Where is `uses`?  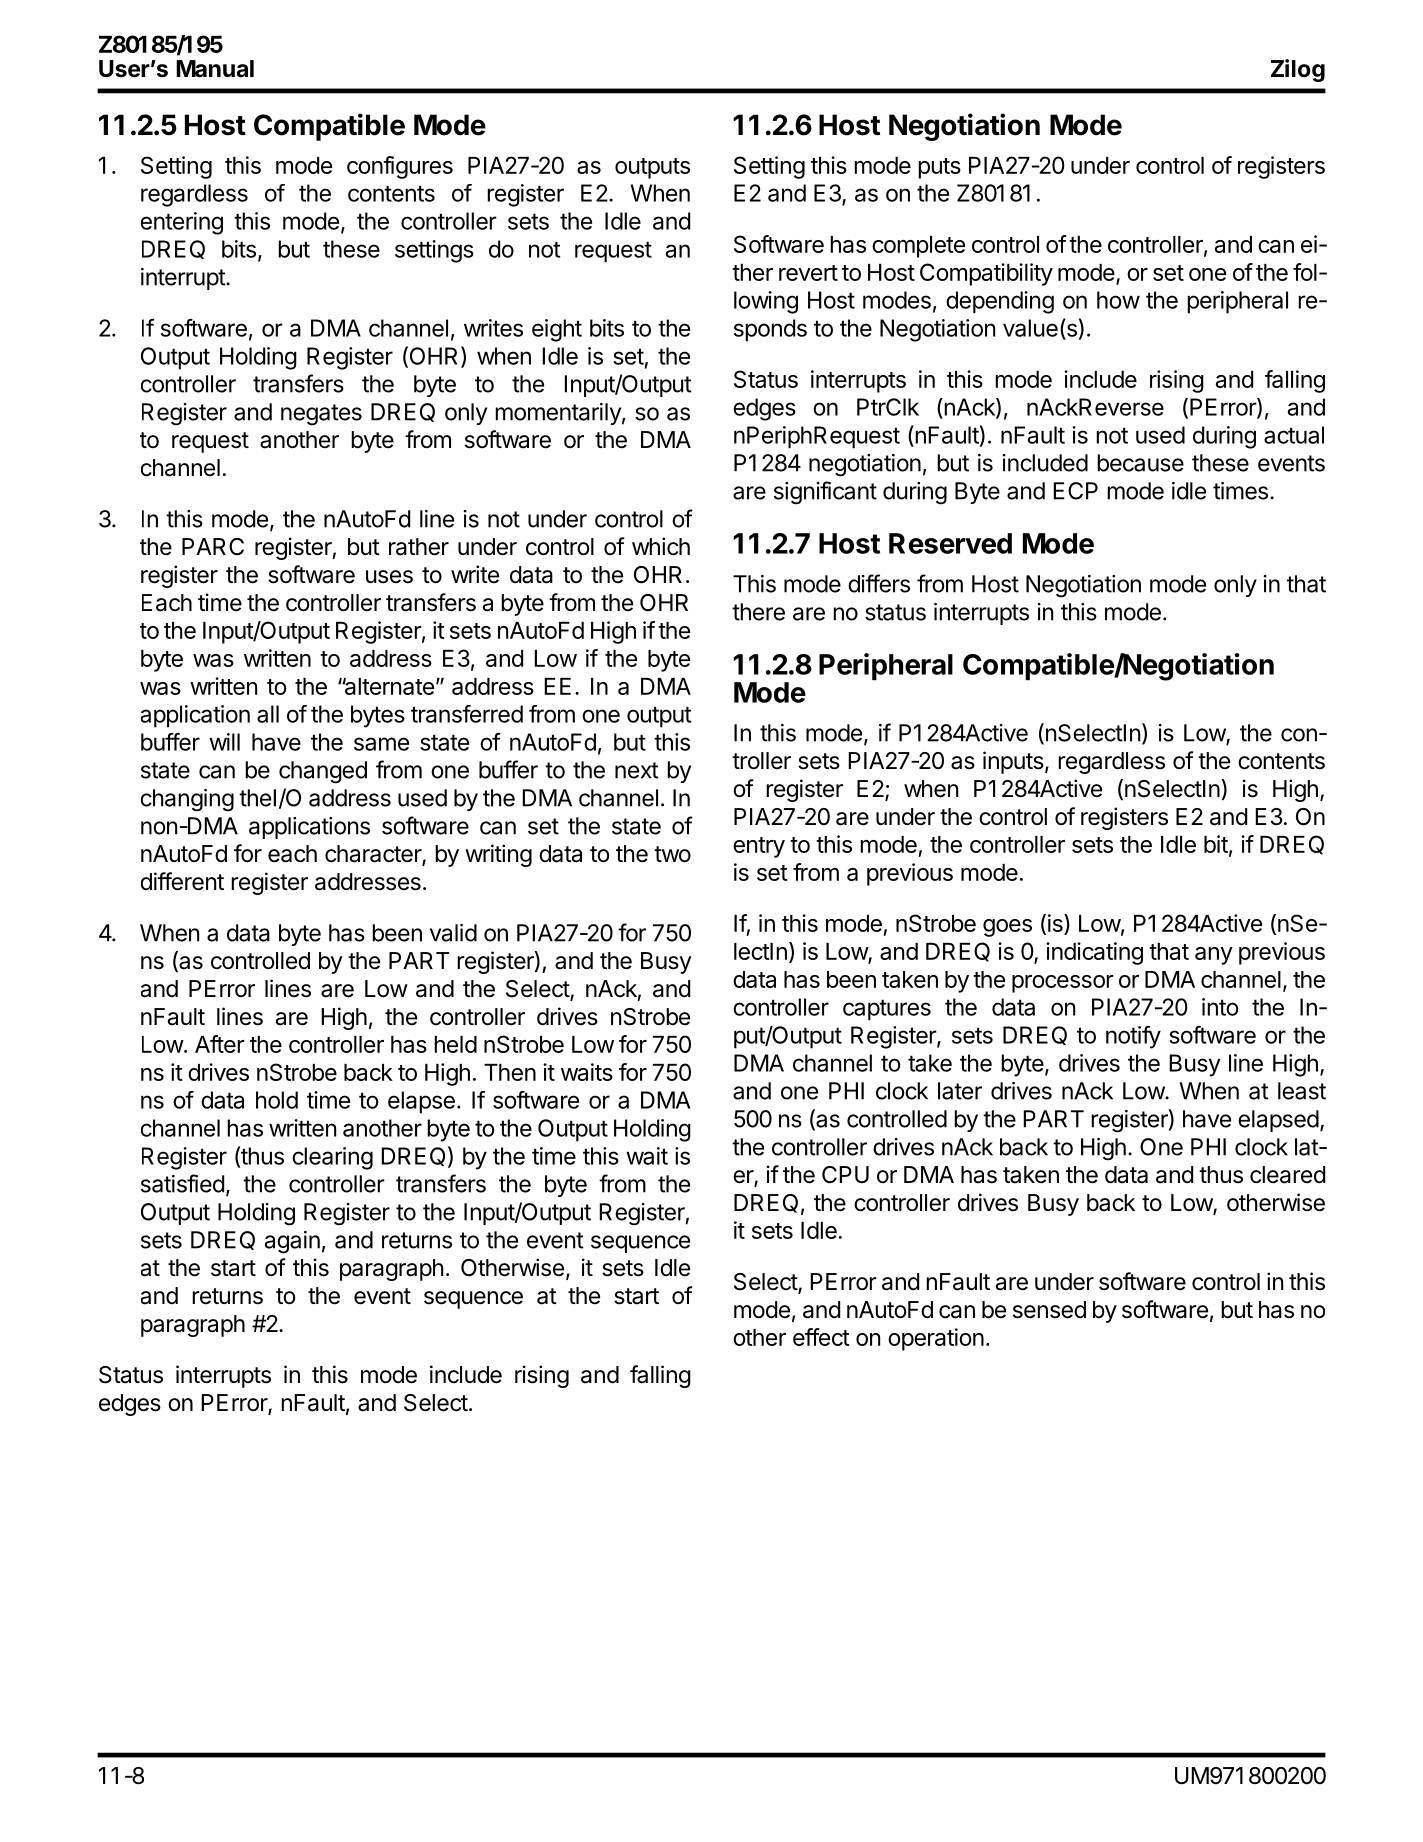
uses is located at coordinates (389, 577).
